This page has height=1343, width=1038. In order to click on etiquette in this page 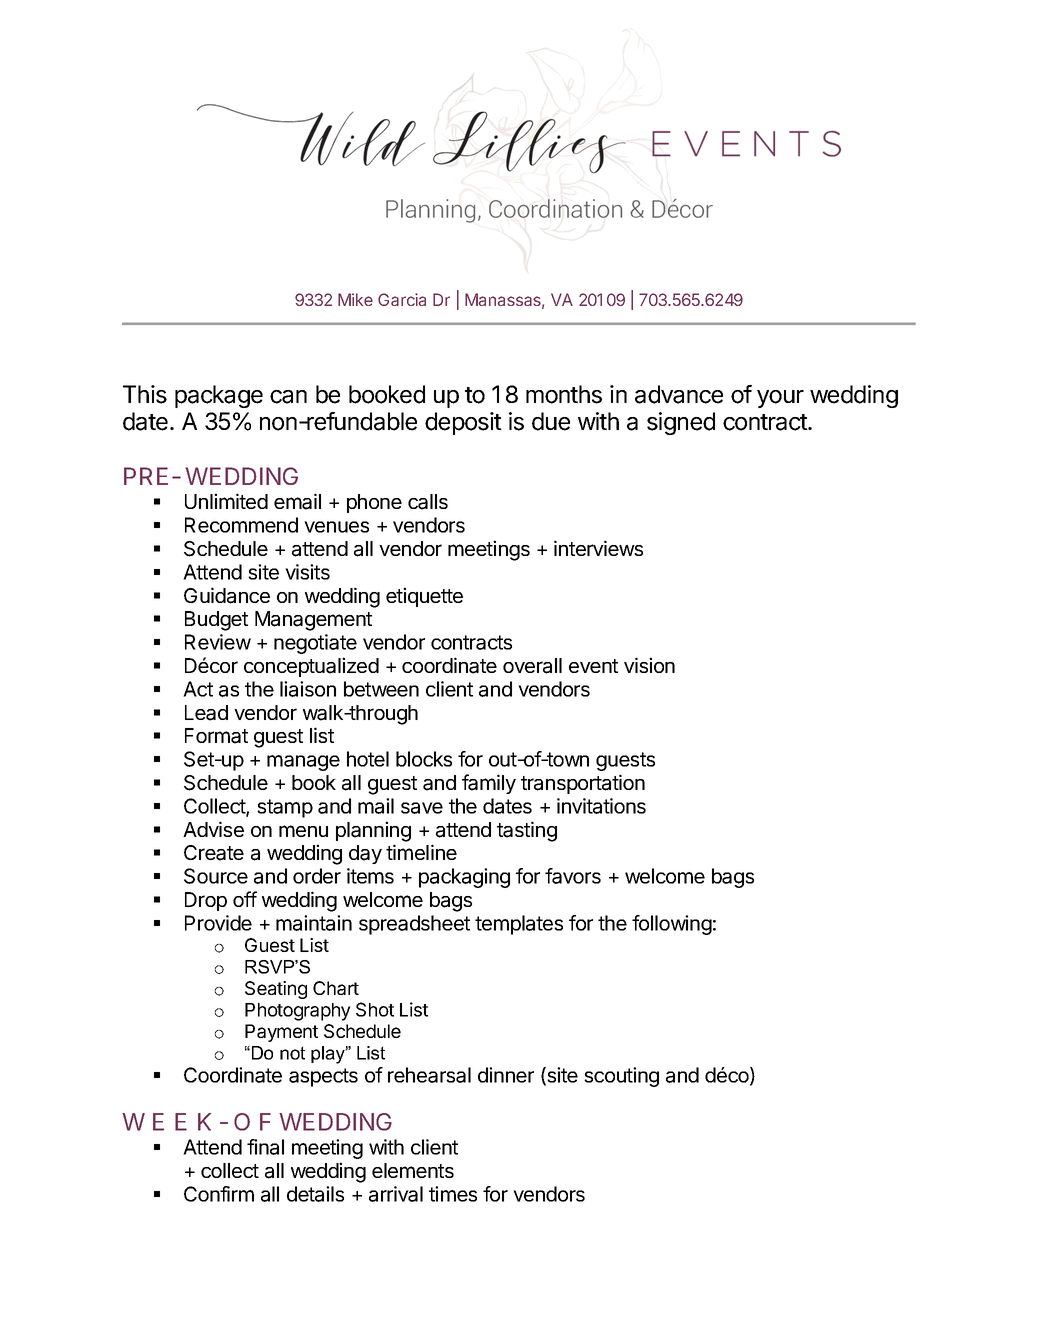, I will do `click(424, 597)`.
